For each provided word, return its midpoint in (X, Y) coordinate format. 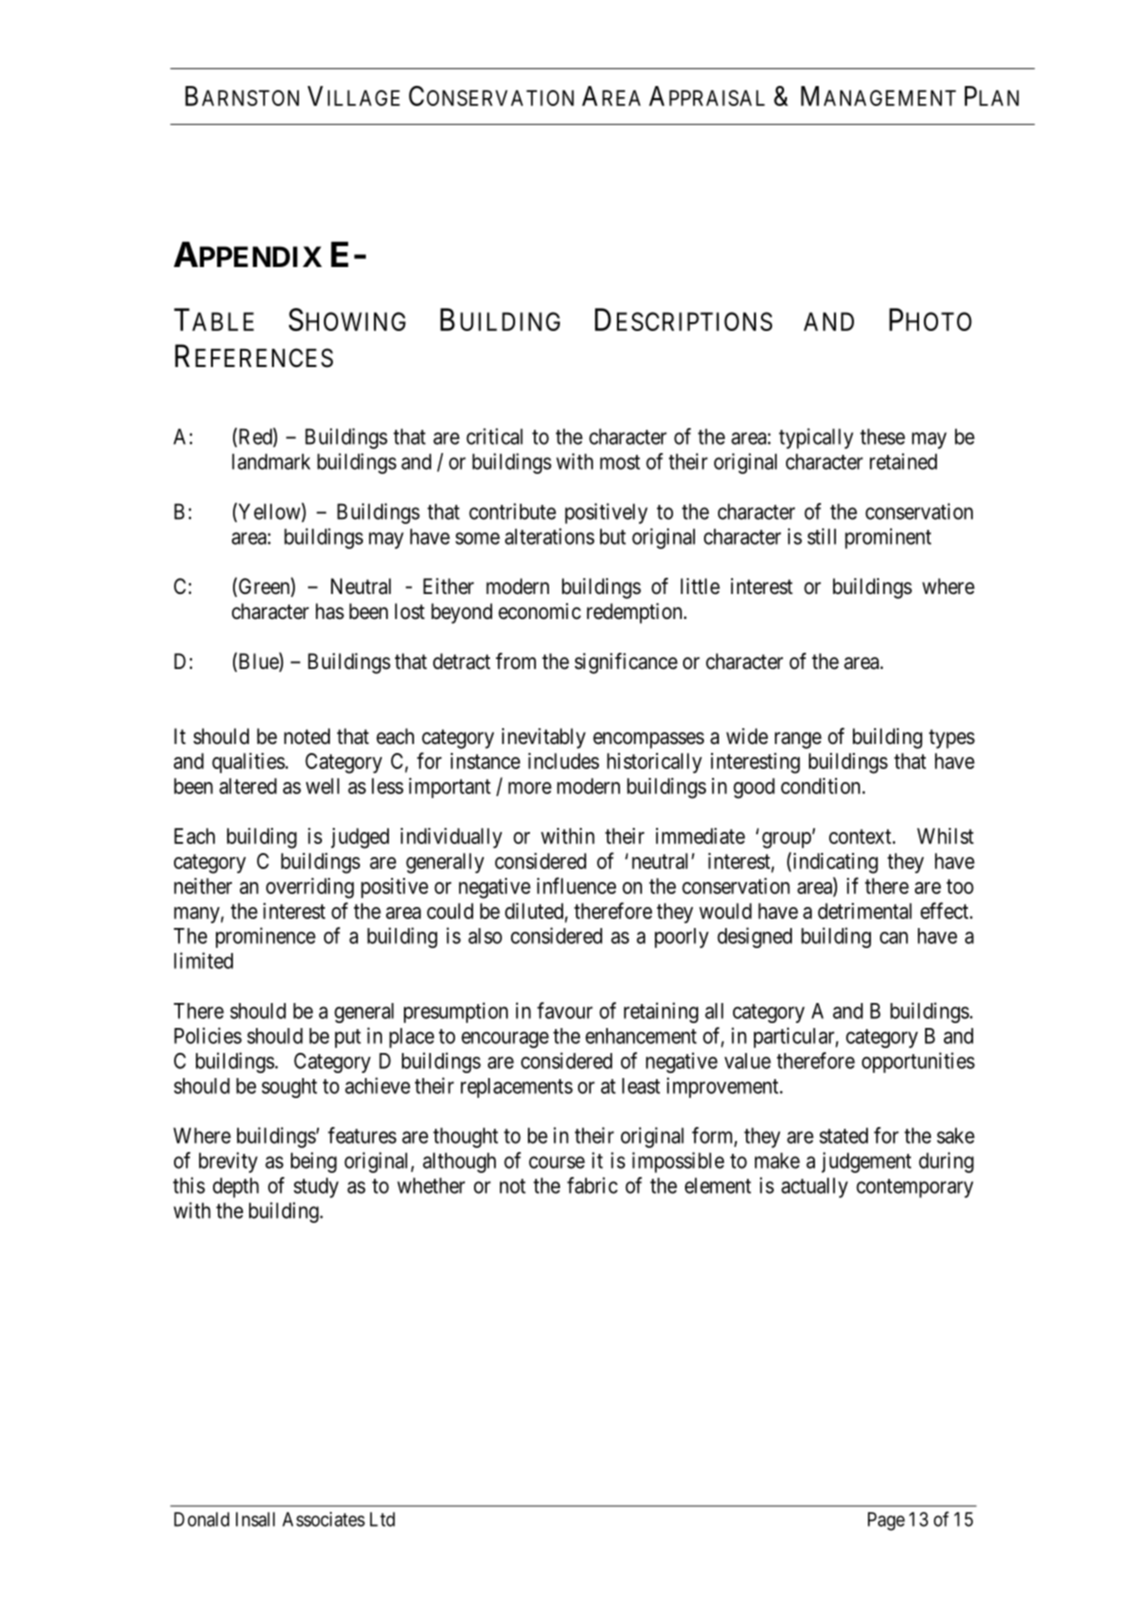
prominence (266, 937)
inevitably (544, 738)
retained (903, 461)
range (798, 740)
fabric (592, 1185)
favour (565, 1010)
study (316, 1188)
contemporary (914, 1188)
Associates (323, 1519)
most (620, 462)
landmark (271, 461)
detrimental (865, 911)
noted (307, 736)
